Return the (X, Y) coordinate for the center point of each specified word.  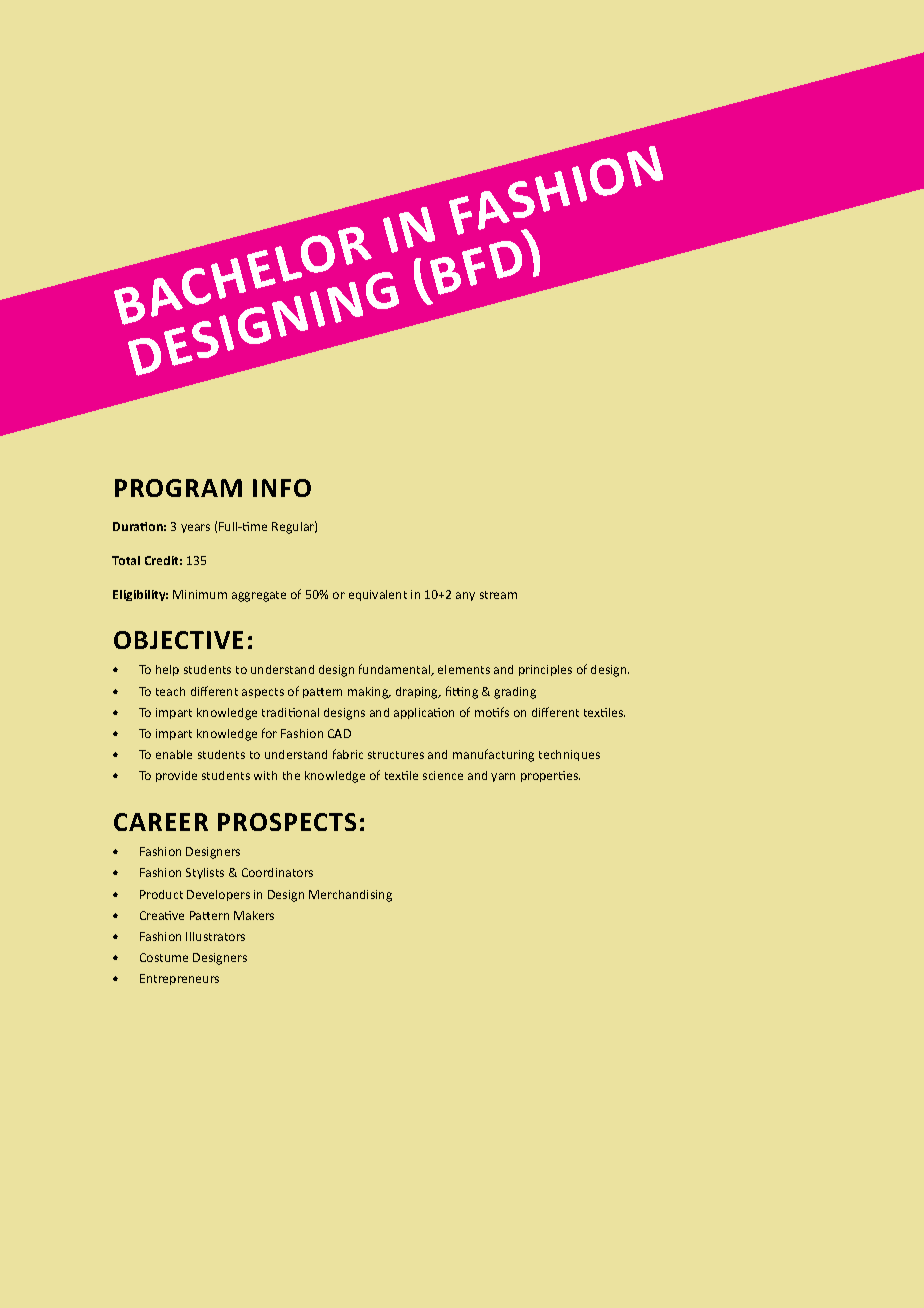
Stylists (205, 873)
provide (176, 776)
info (282, 488)
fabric (348, 754)
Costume (164, 957)
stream (498, 595)
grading (515, 693)
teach (170, 691)
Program (178, 488)
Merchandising (350, 896)
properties (550, 776)
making (369, 693)
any (465, 596)
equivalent (378, 595)
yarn (503, 777)
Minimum (200, 594)
